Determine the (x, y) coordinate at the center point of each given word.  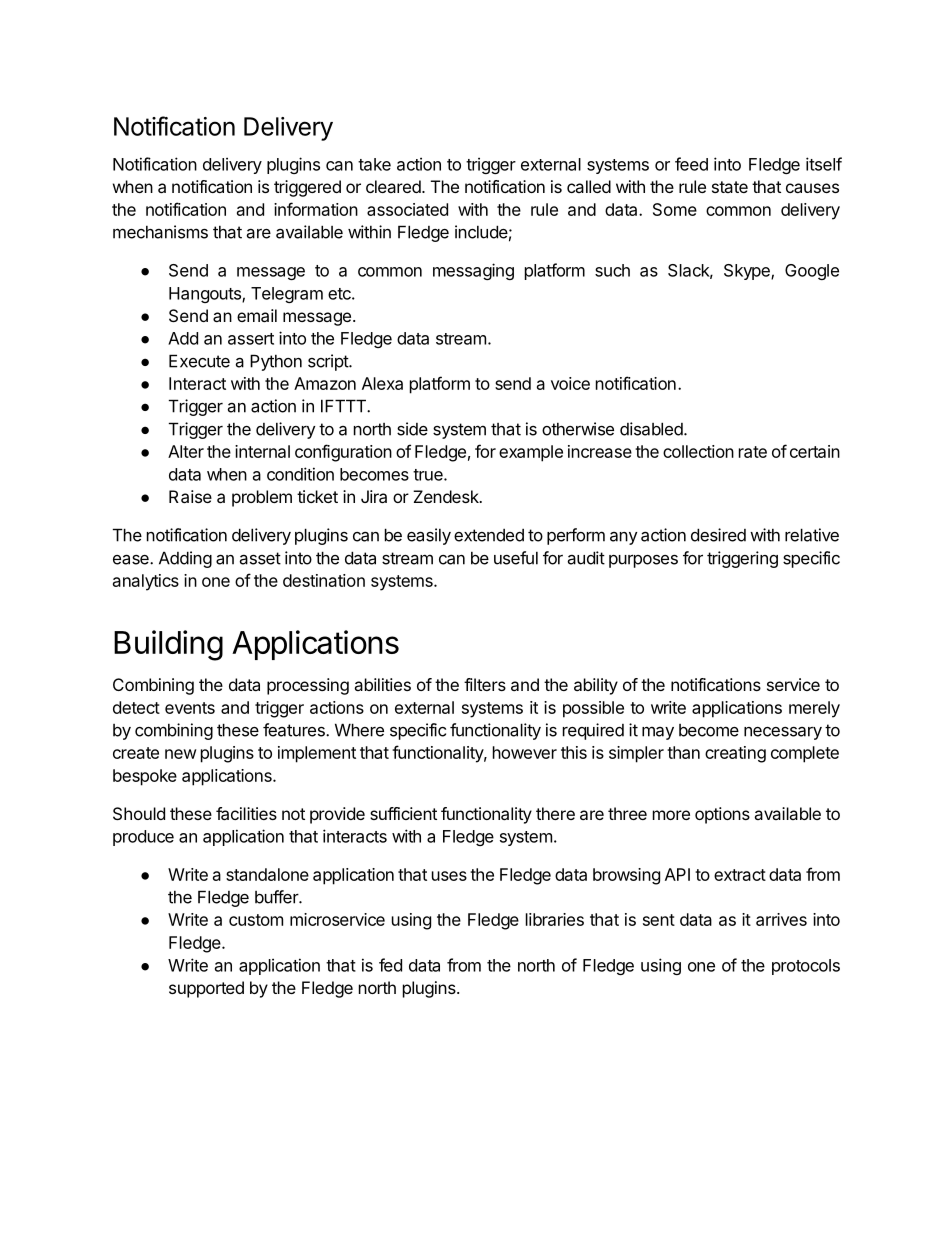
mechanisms (160, 232)
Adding (185, 559)
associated (407, 209)
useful (516, 558)
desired (718, 535)
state (730, 187)
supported (206, 989)
